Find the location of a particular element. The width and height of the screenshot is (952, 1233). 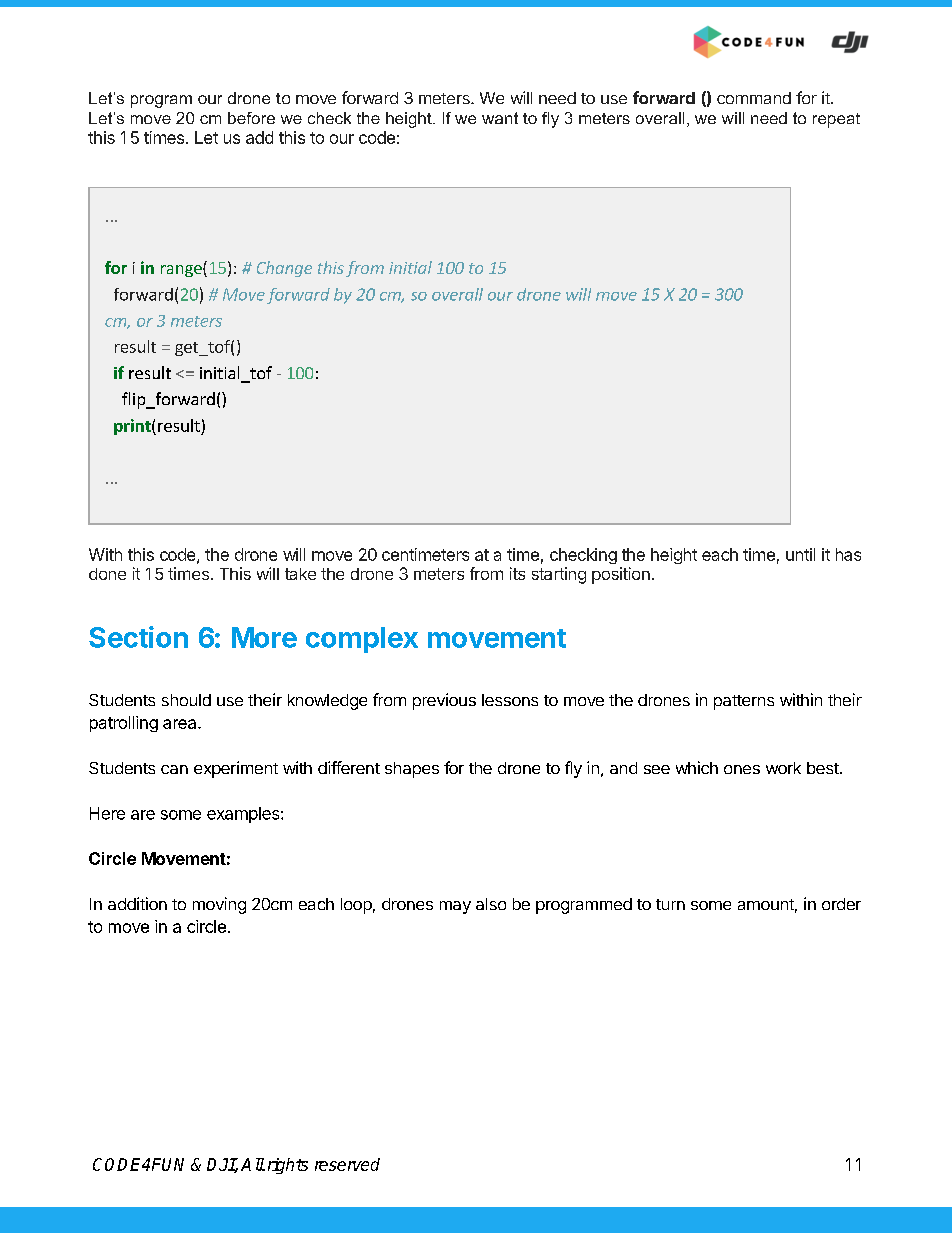

order is located at coordinates (841, 904).
